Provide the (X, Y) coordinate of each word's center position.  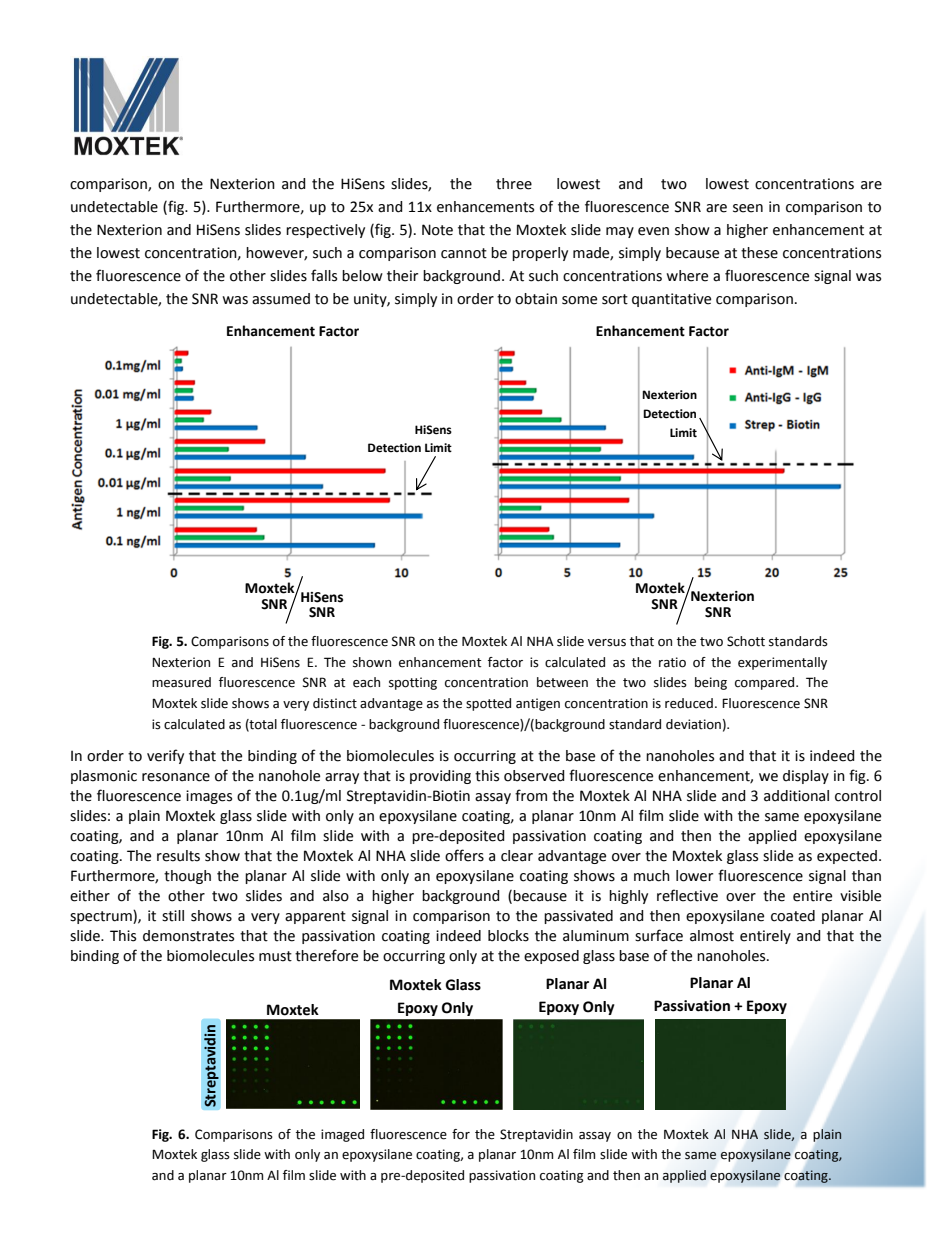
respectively (325, 231)
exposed (551, 957)
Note (437, 230)
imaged (342, 1135)
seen (748, 208)
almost (712, 936)
